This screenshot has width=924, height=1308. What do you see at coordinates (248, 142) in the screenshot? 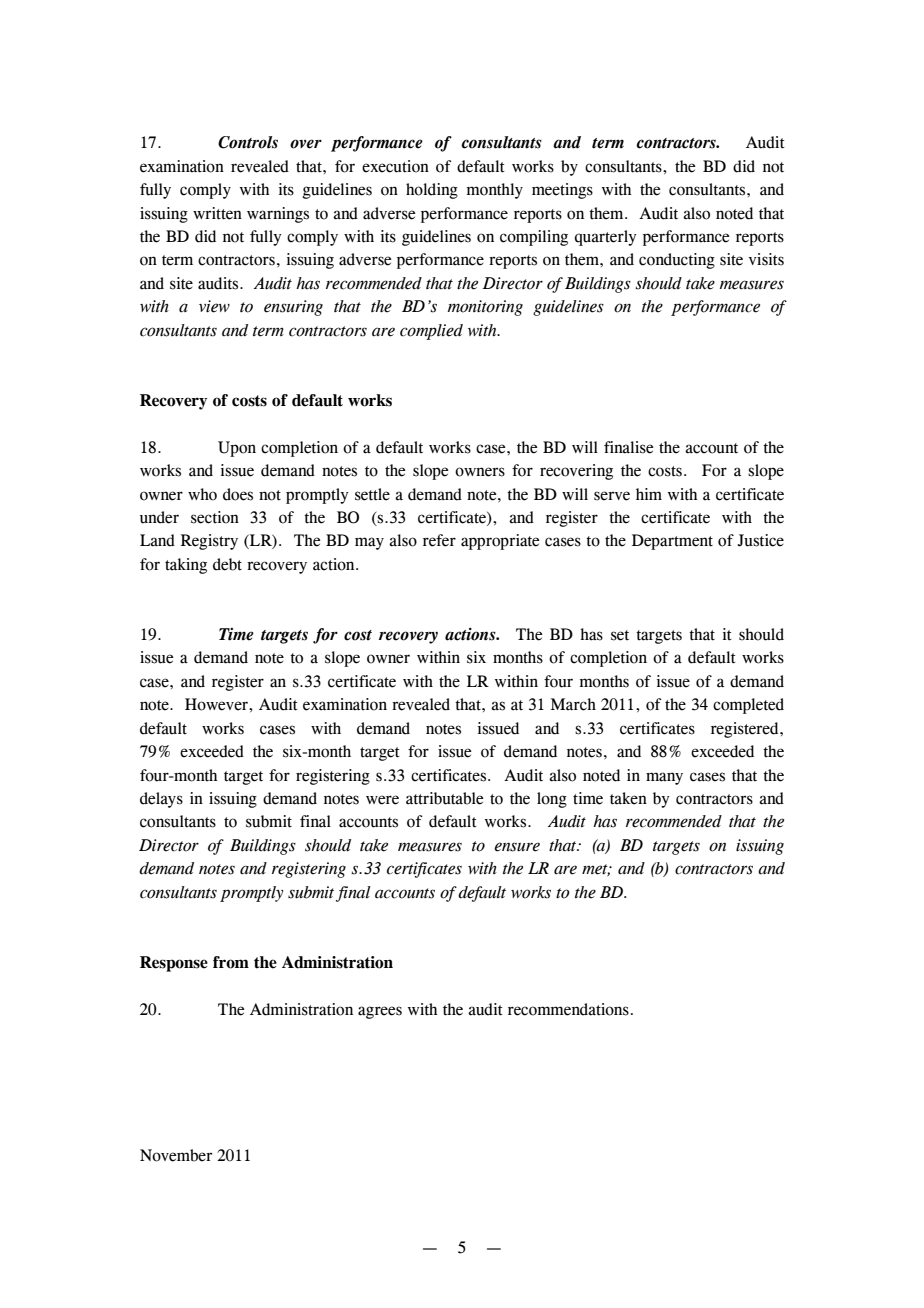
I see `Controls` at bounding box center [248, 142].
